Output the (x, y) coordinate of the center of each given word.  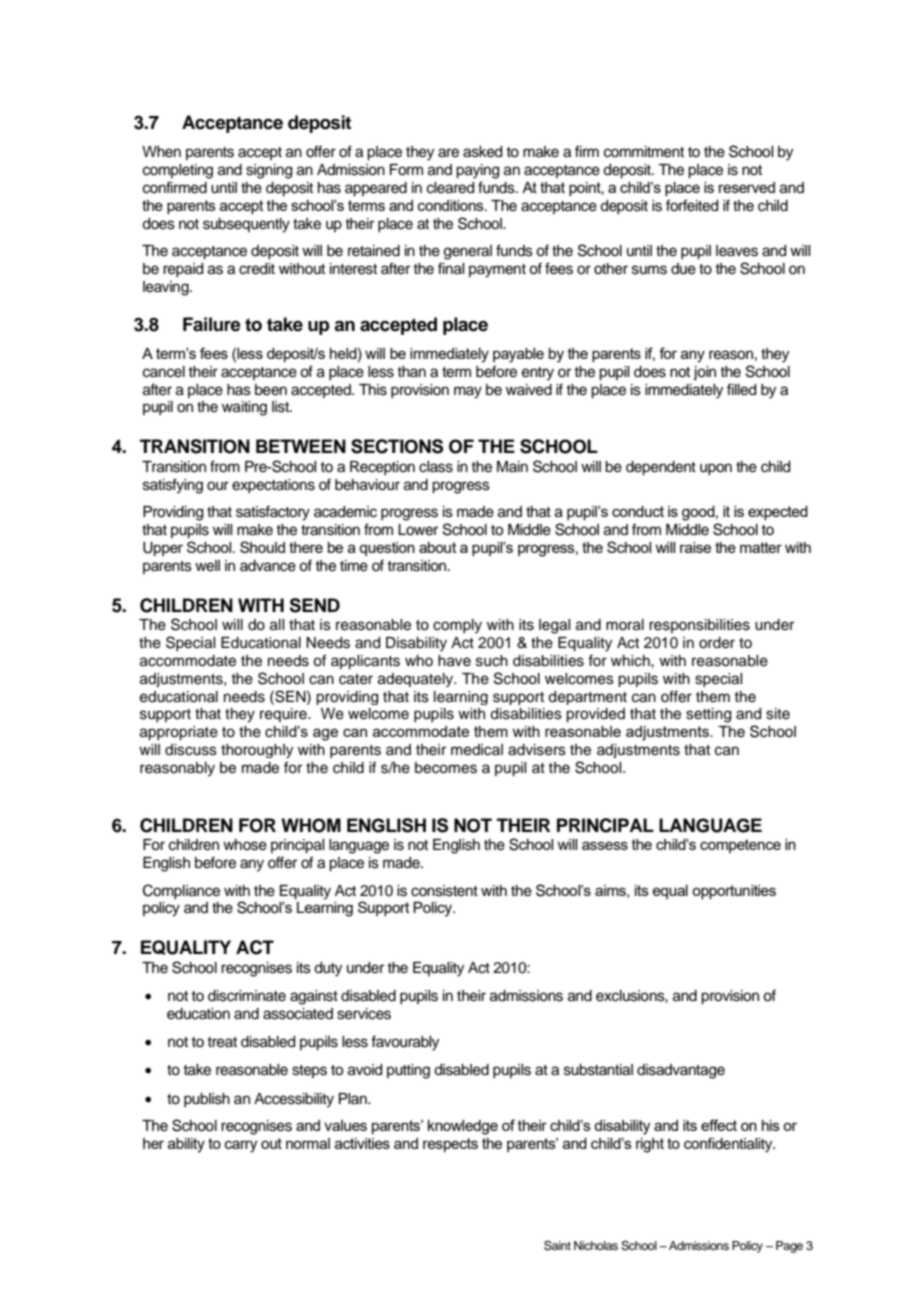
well (207, 566)
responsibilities (699, 626)
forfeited (692, 205)
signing (269, 171)
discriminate (247, 996)
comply (457, 626)
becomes (446, 768)
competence (740, 846)
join (704, 373)
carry (241, 1146)
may (468, 392)
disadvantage (681, 1071)
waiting (244, 408)
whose (245, 845)
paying (477, 171)
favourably (405, 1043)
